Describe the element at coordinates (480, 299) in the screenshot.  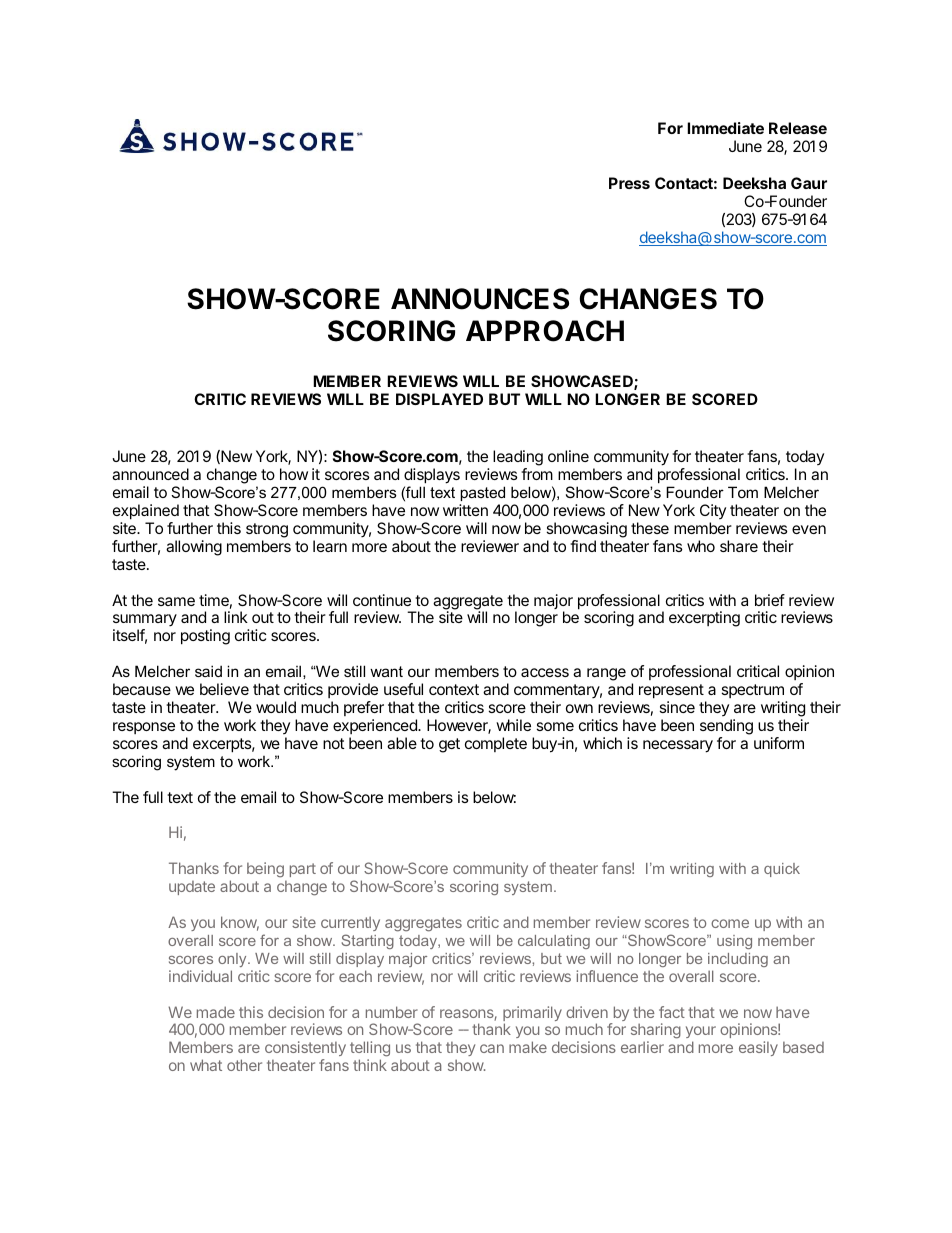
I see `ANNOUNCES` at that location.
